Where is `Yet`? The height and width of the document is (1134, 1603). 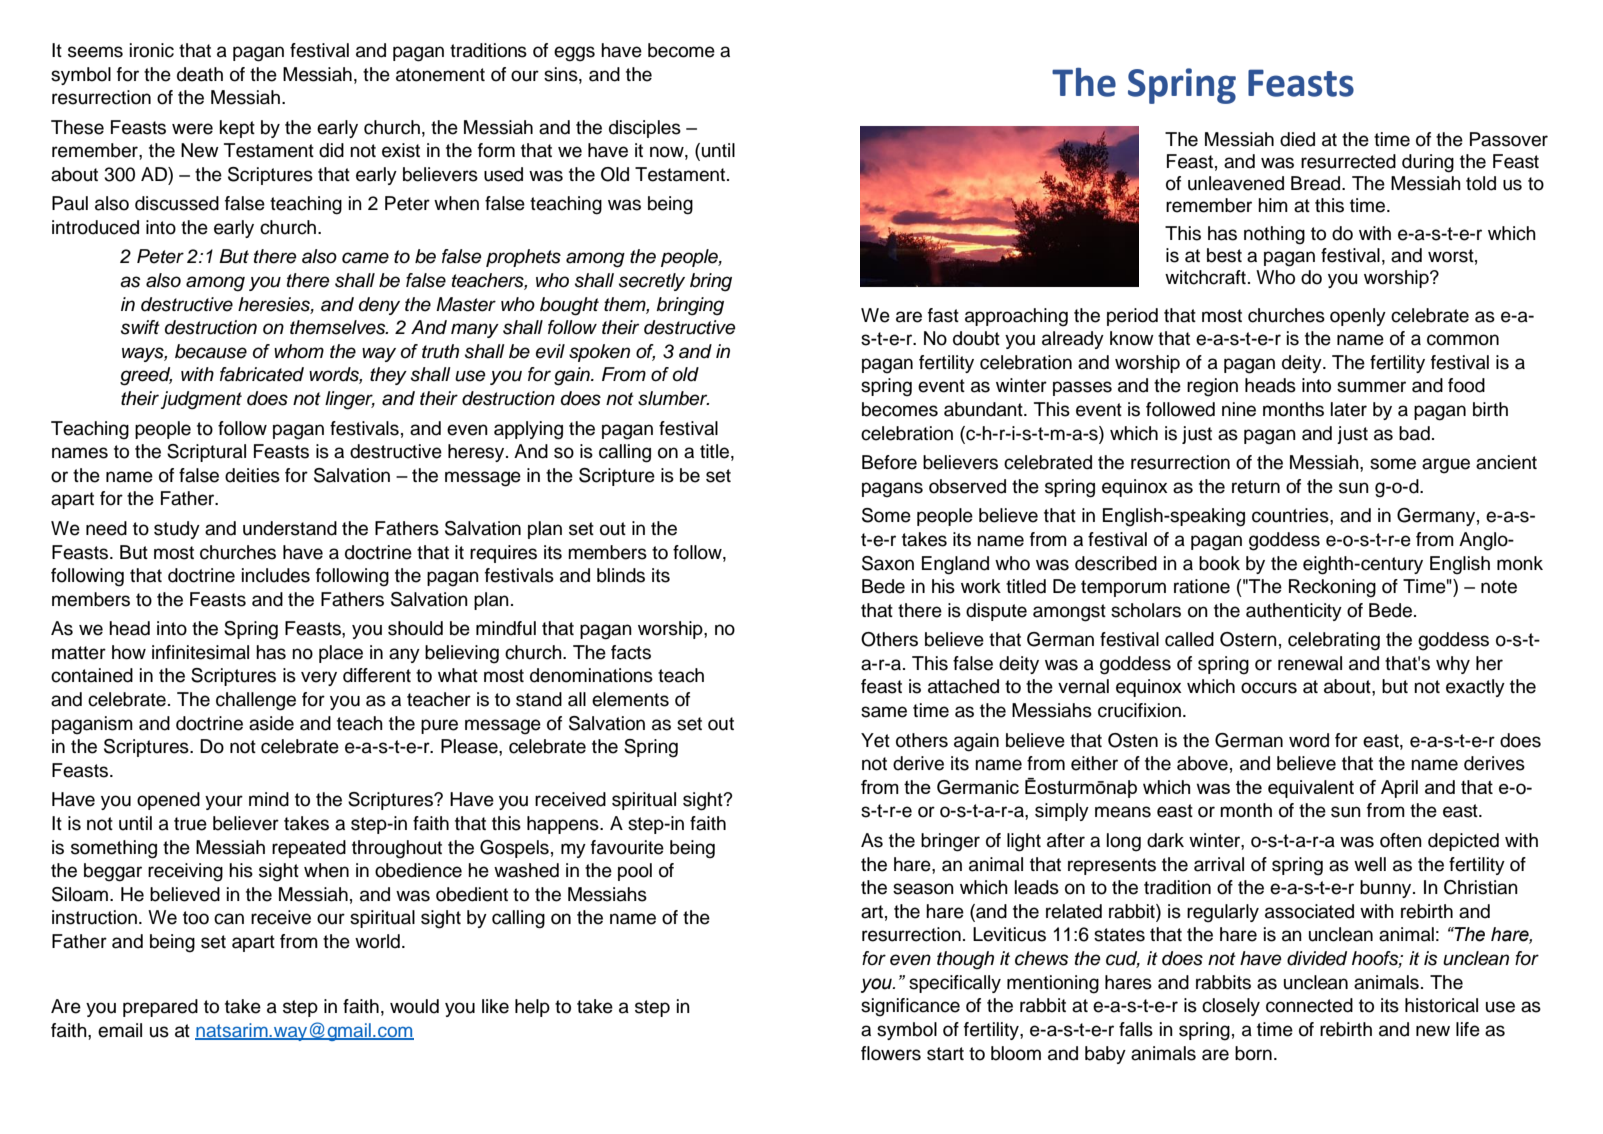 Yet is located at coordinates (875, 740).
